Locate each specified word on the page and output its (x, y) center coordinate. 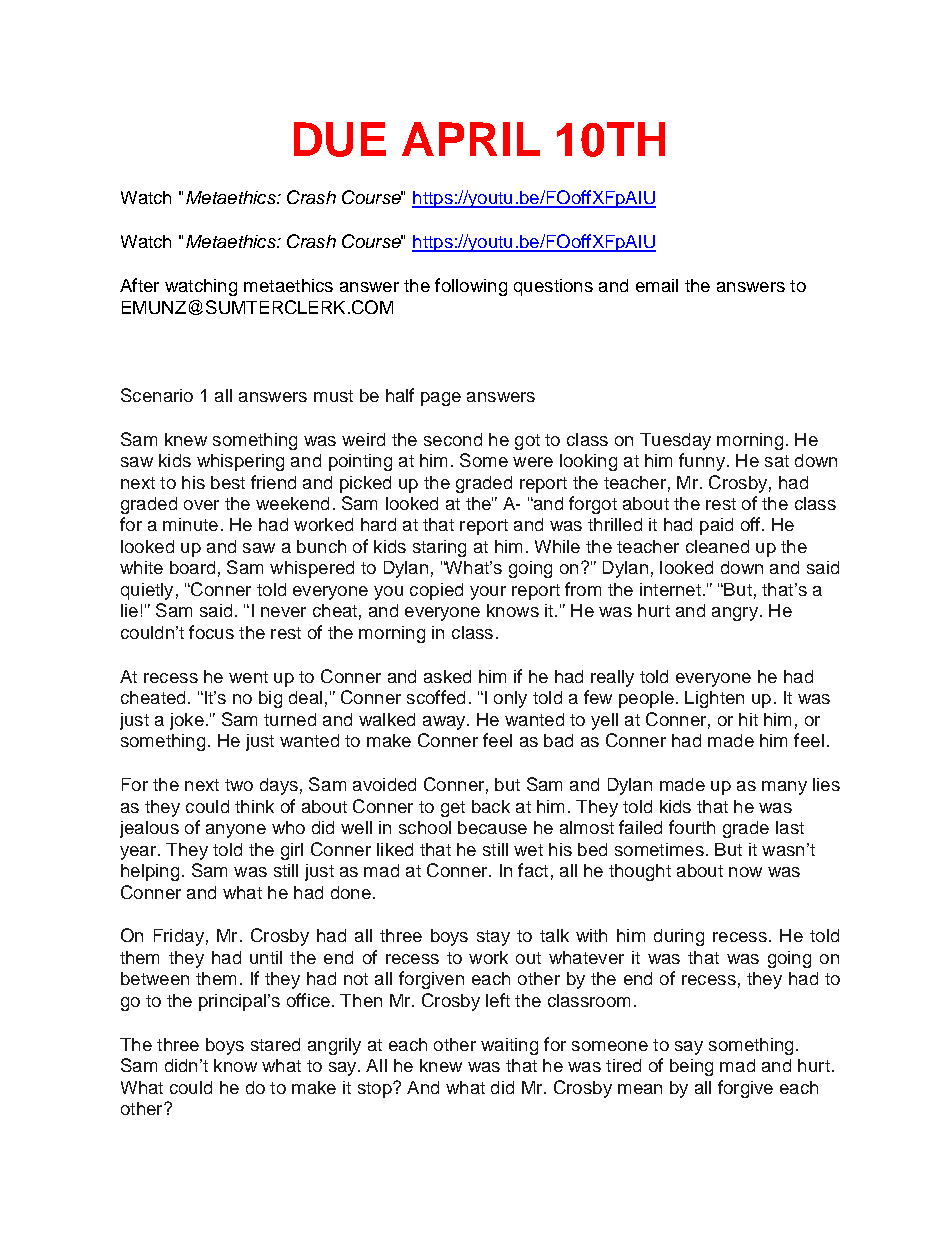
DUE (340, 139)
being (691, 1067)
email (657, 285)
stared (275, 1044)
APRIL (471, 139)
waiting (509, 1046)
